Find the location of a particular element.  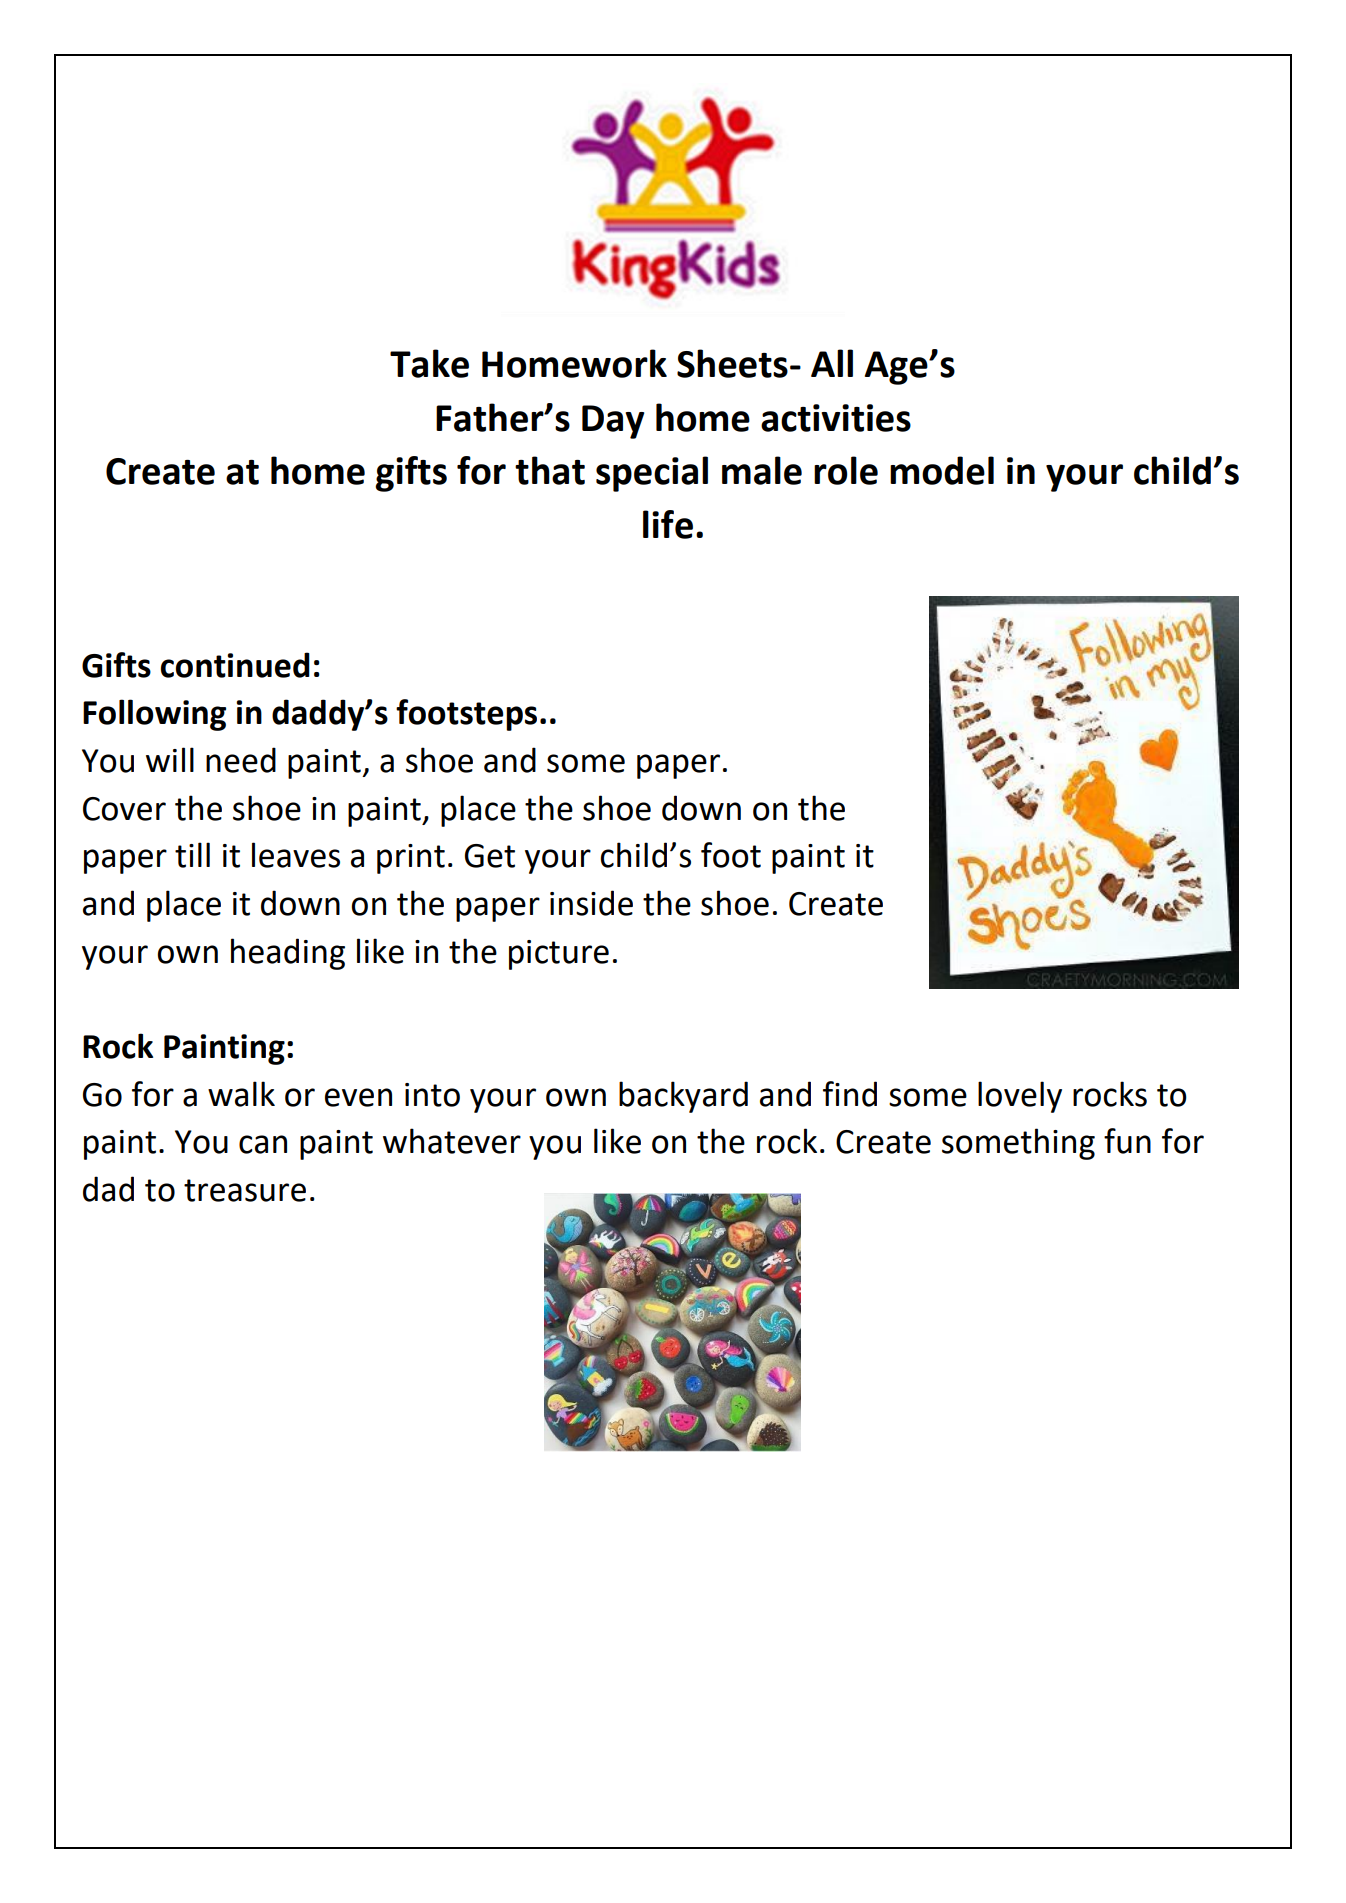

Day is located at coordinates (613, 422).
